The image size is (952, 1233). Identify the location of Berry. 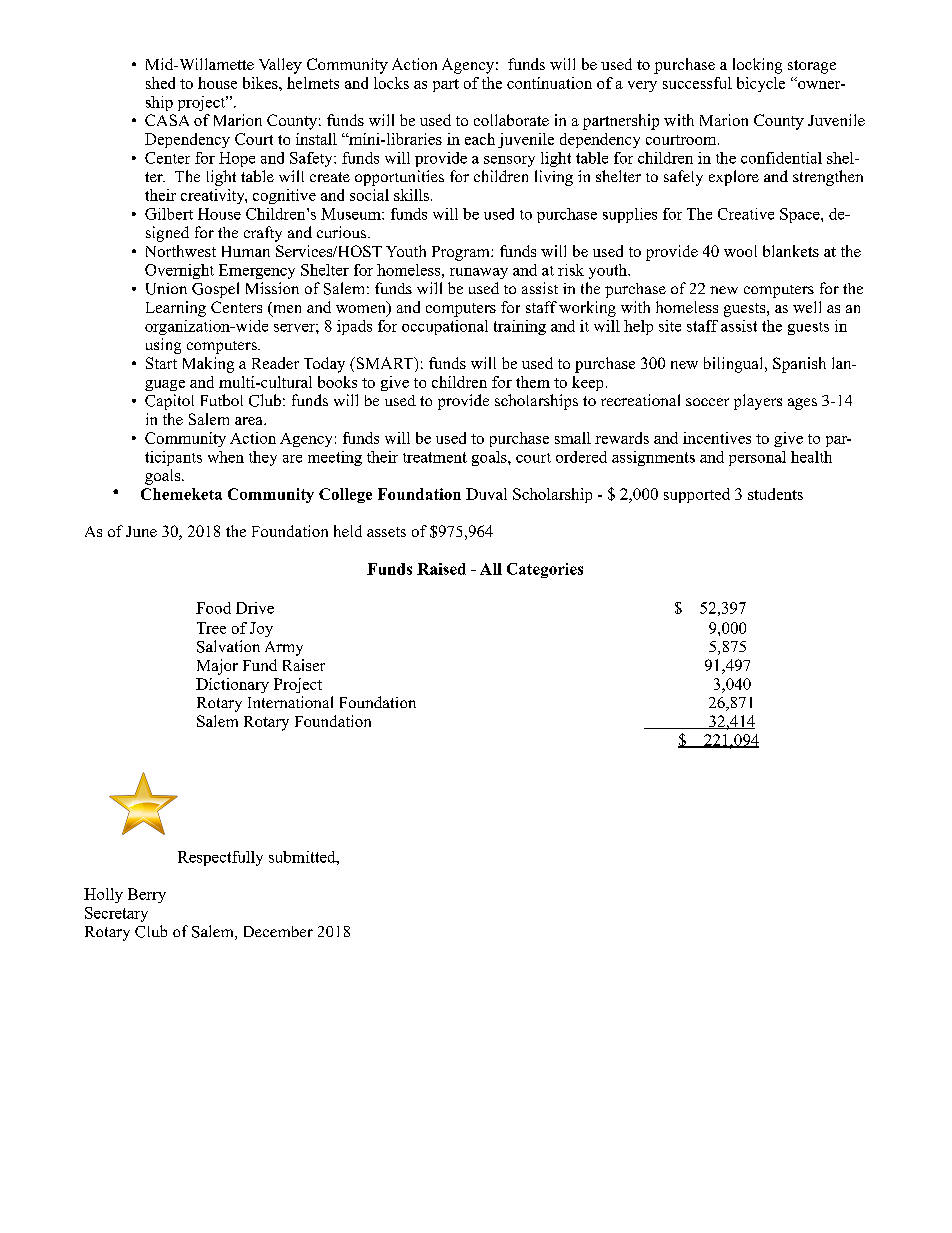
(147, 895).
